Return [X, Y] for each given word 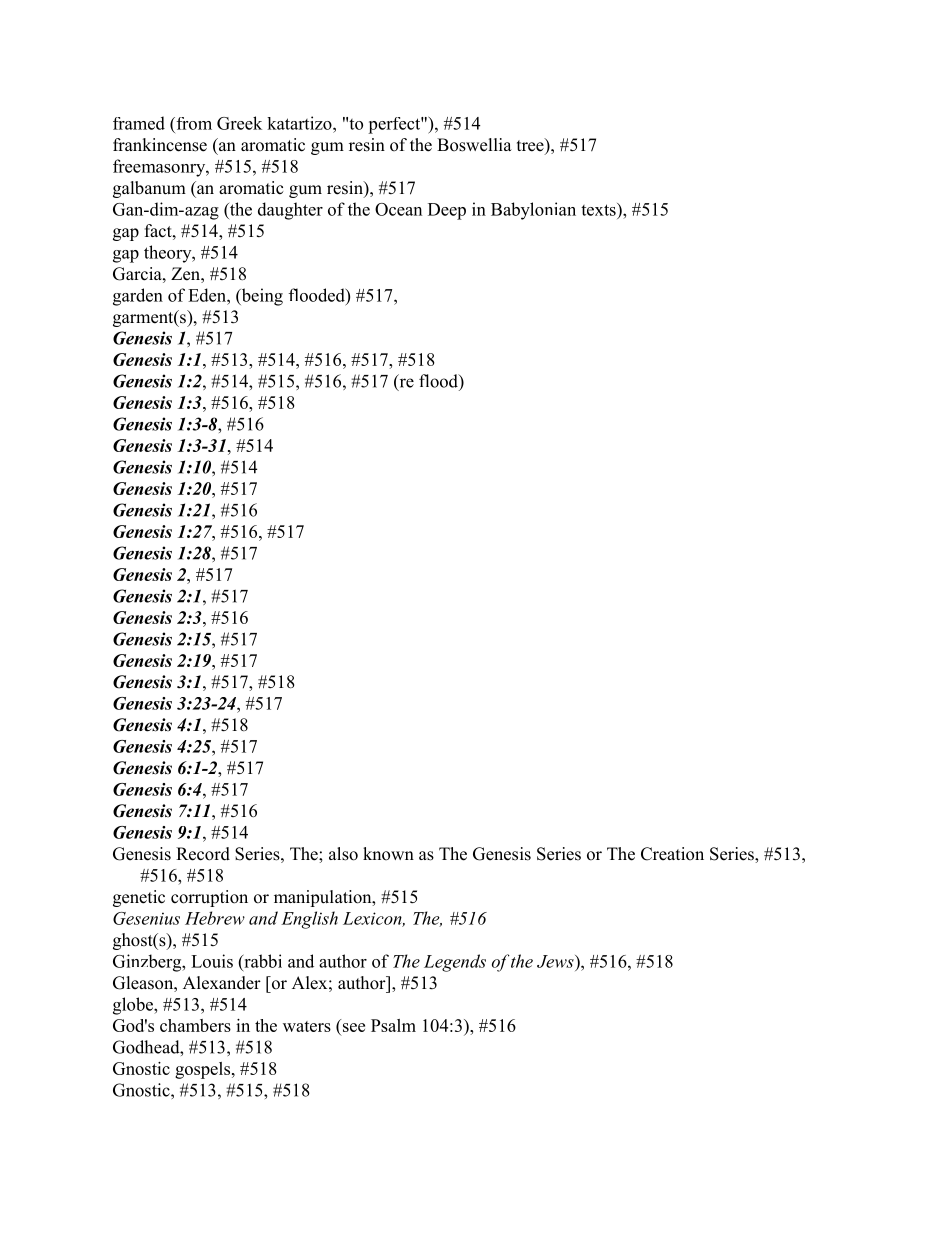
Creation [672, 854]
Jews [556, 961]
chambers [195, 1025]
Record [203, 854]
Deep [447, 211]
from [193, 123]
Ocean [398, 209]
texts [599, 209]
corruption [209, 898]
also [343, 854]
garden [138, 297]
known [388, 854]
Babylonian [533, 211]
